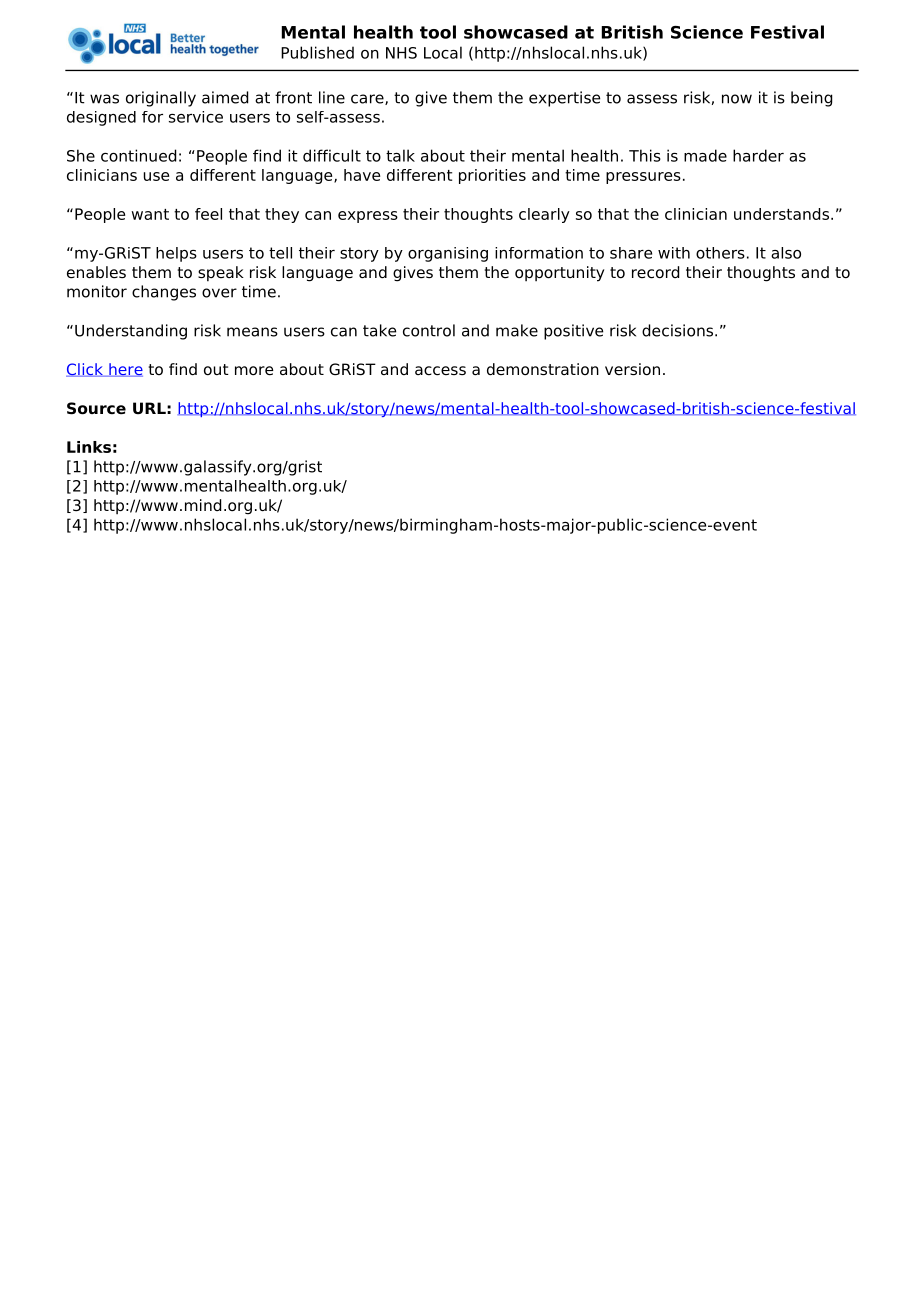 The height and width of the page is (1308, 924). Describe the element at coordinates (317, 52) in the page. I see `Published` at that location.
